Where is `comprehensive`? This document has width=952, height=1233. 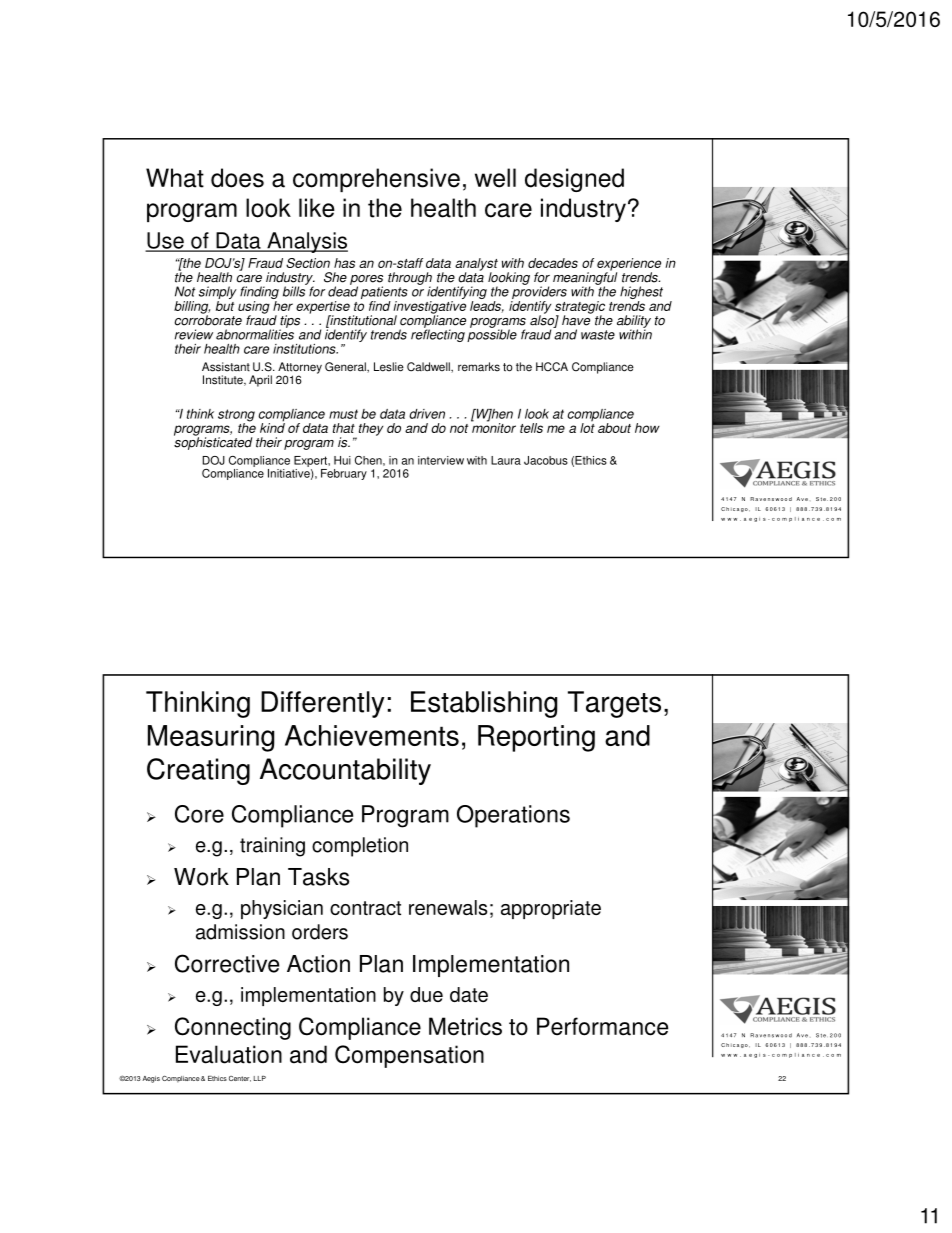 comprehensive is located at coordinates (376, 180).
